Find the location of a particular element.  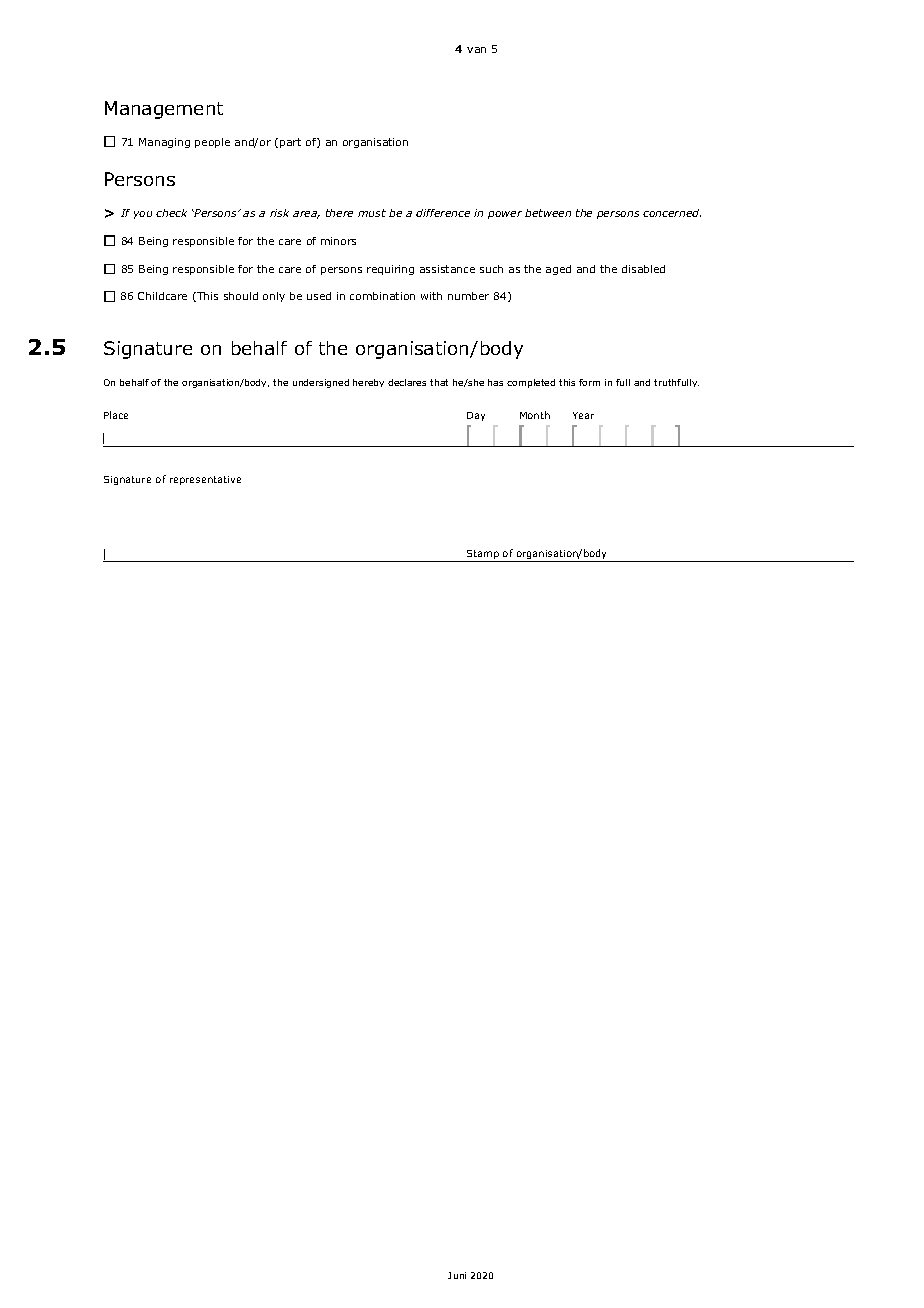

declares is located at coordinates (407, 382).
